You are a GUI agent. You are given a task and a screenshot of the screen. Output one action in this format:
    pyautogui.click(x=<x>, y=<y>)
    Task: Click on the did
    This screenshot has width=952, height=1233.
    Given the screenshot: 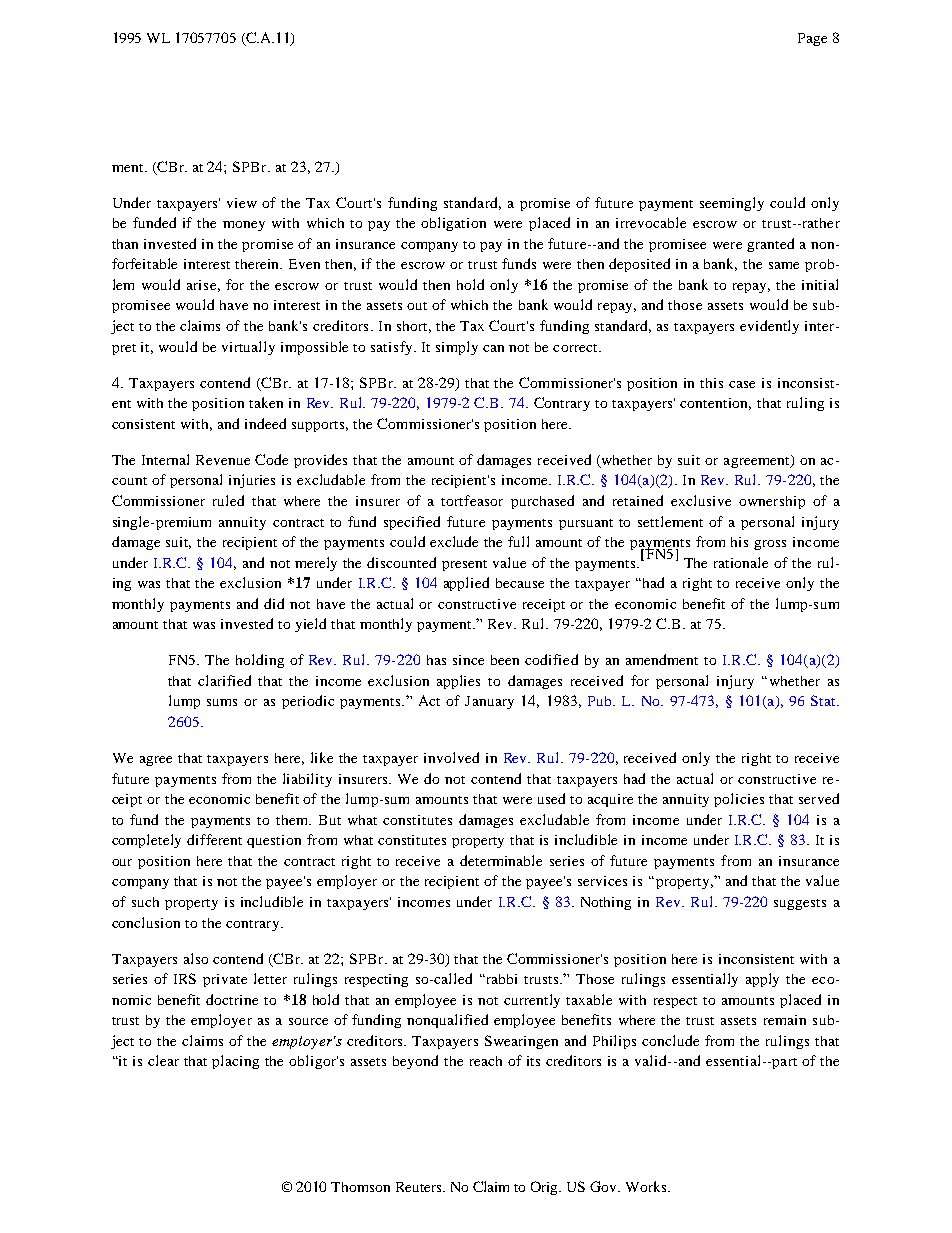 What is the action you would take?
    pyautogui.click(x=274, y=603)
